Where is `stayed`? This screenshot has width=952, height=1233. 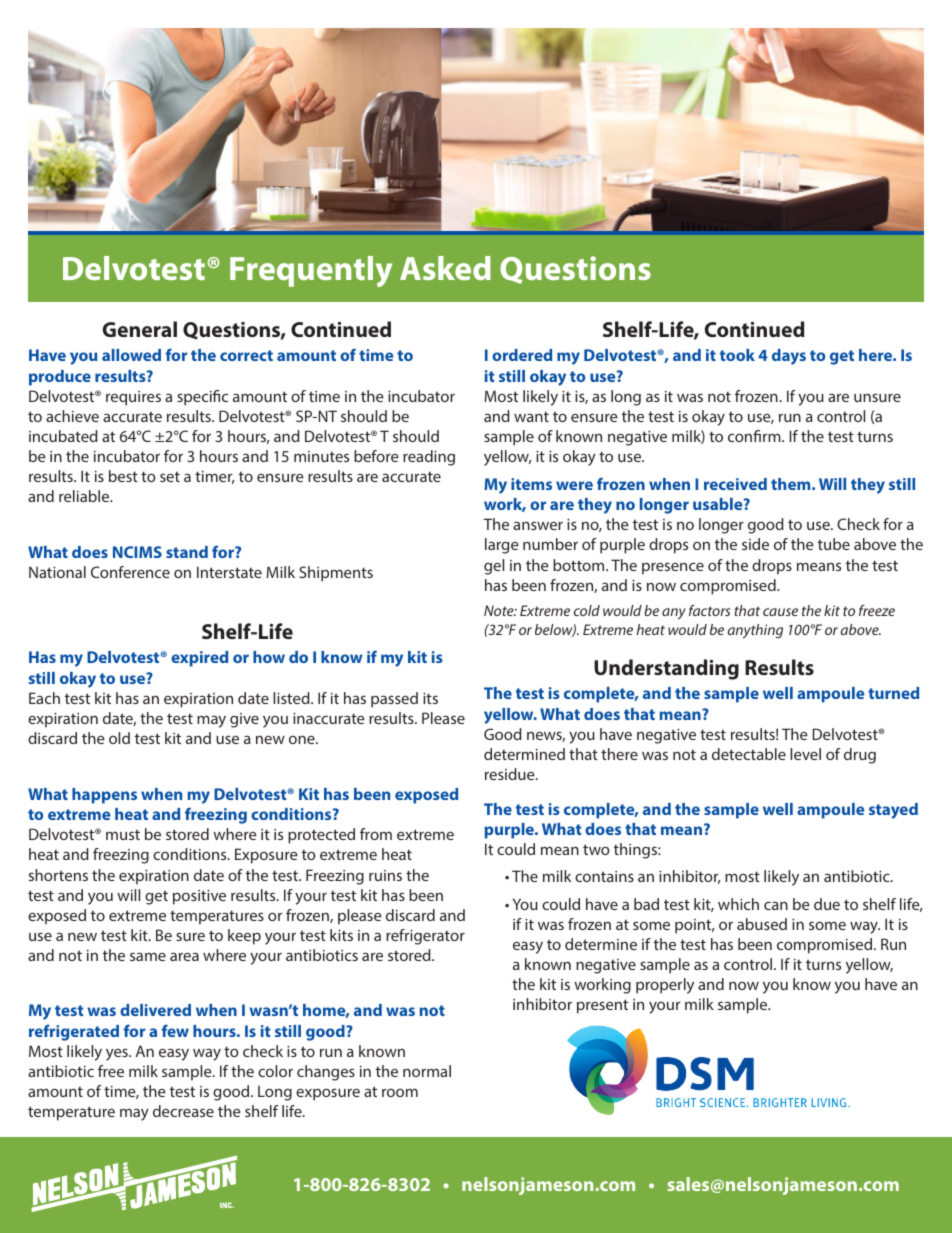 stayed is located at coordinates (893, 811).
